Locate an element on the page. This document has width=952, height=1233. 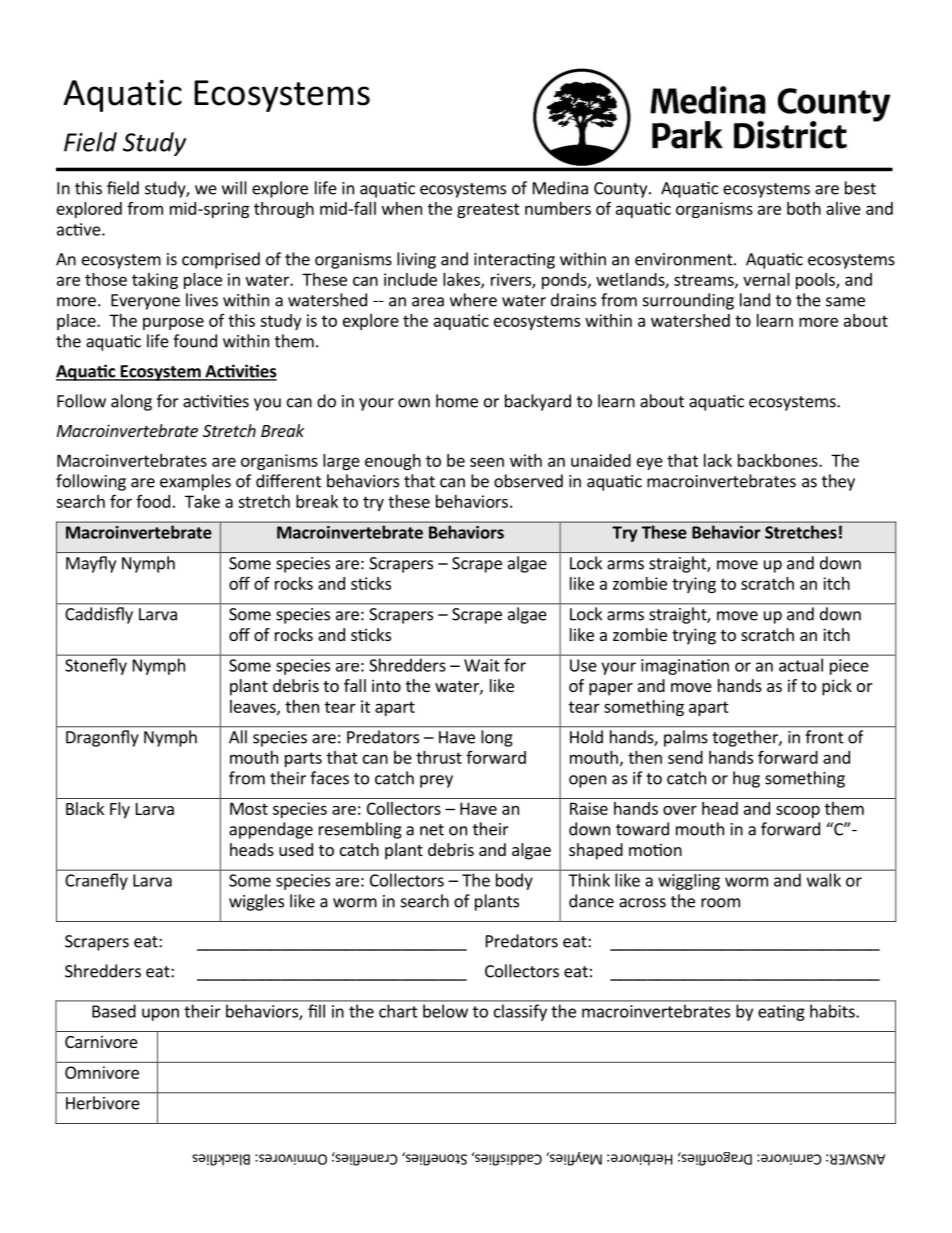
will is located at coordinates (234, 188).
